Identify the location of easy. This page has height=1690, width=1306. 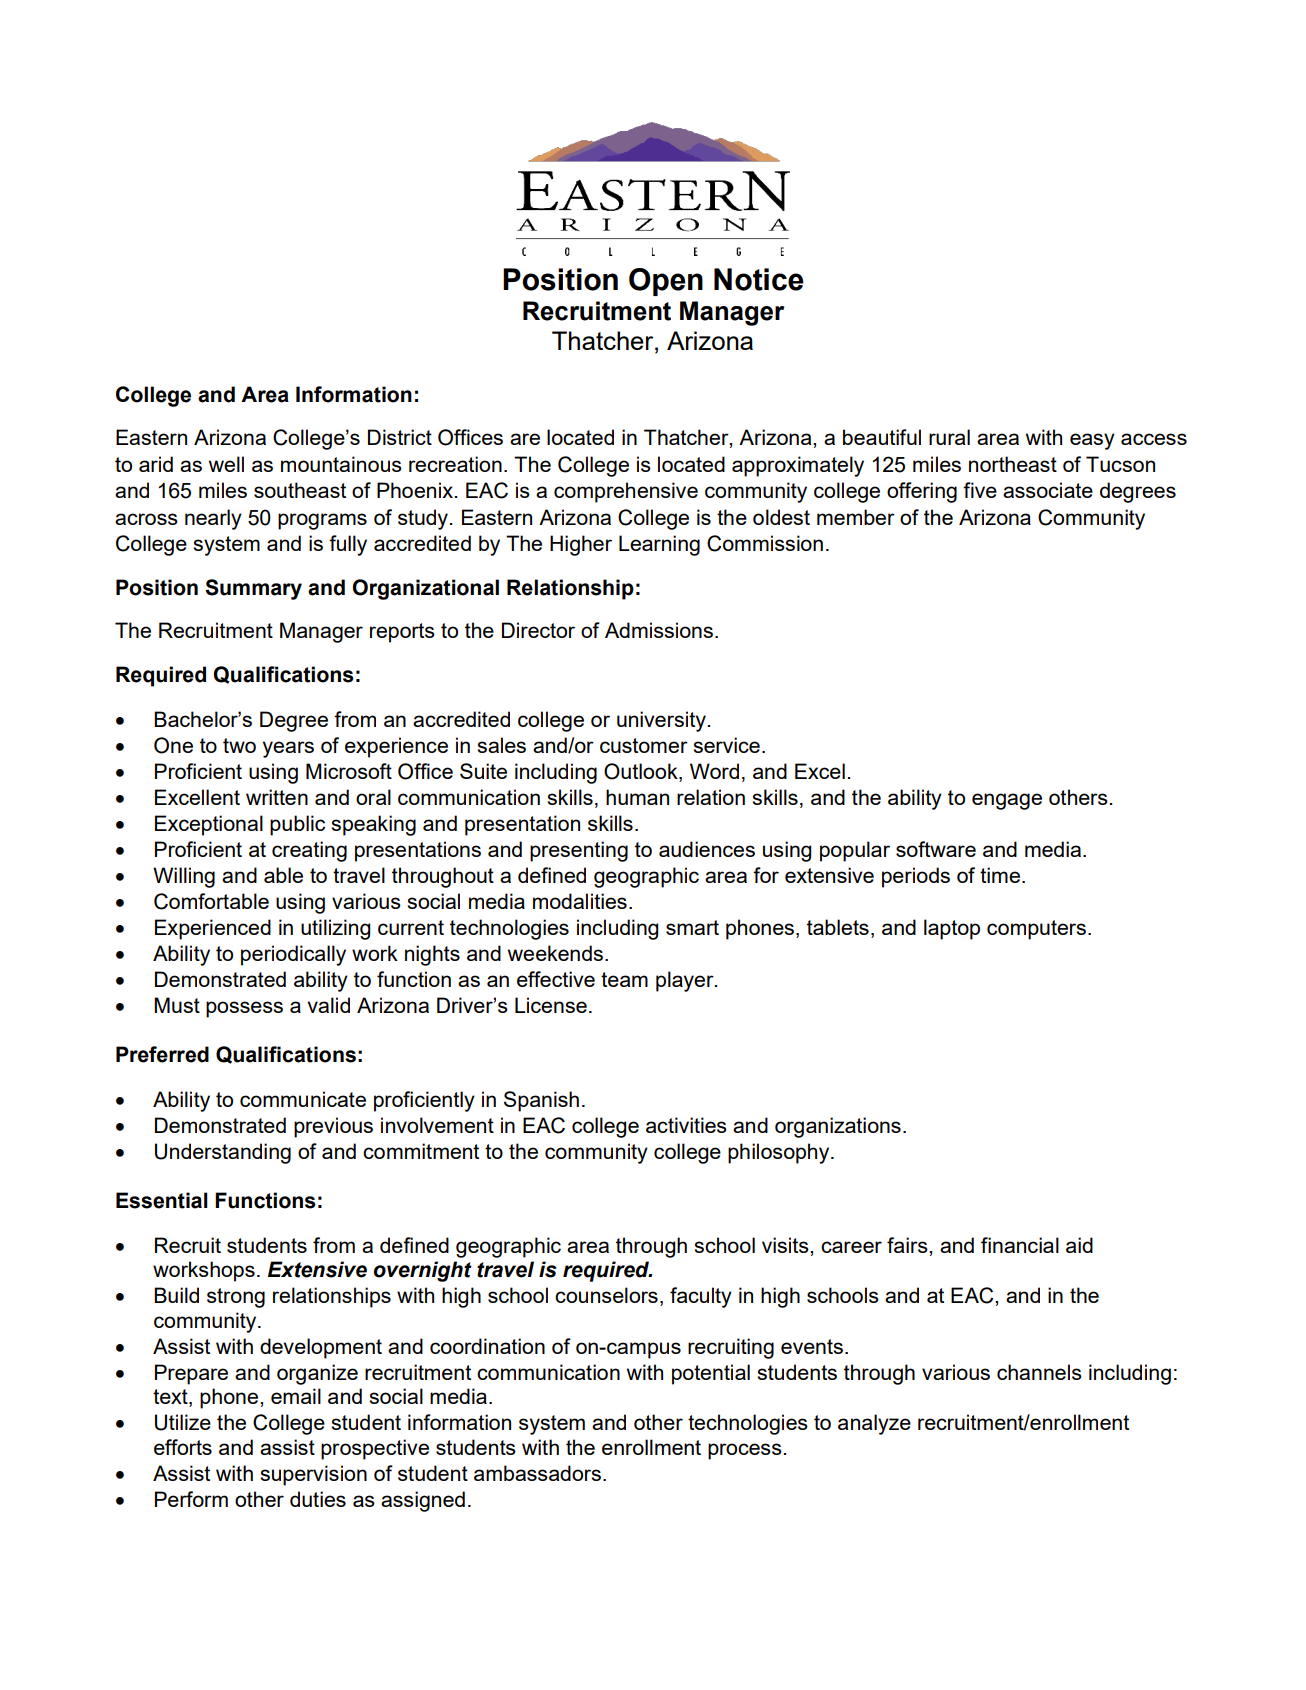
(1092, 441).
